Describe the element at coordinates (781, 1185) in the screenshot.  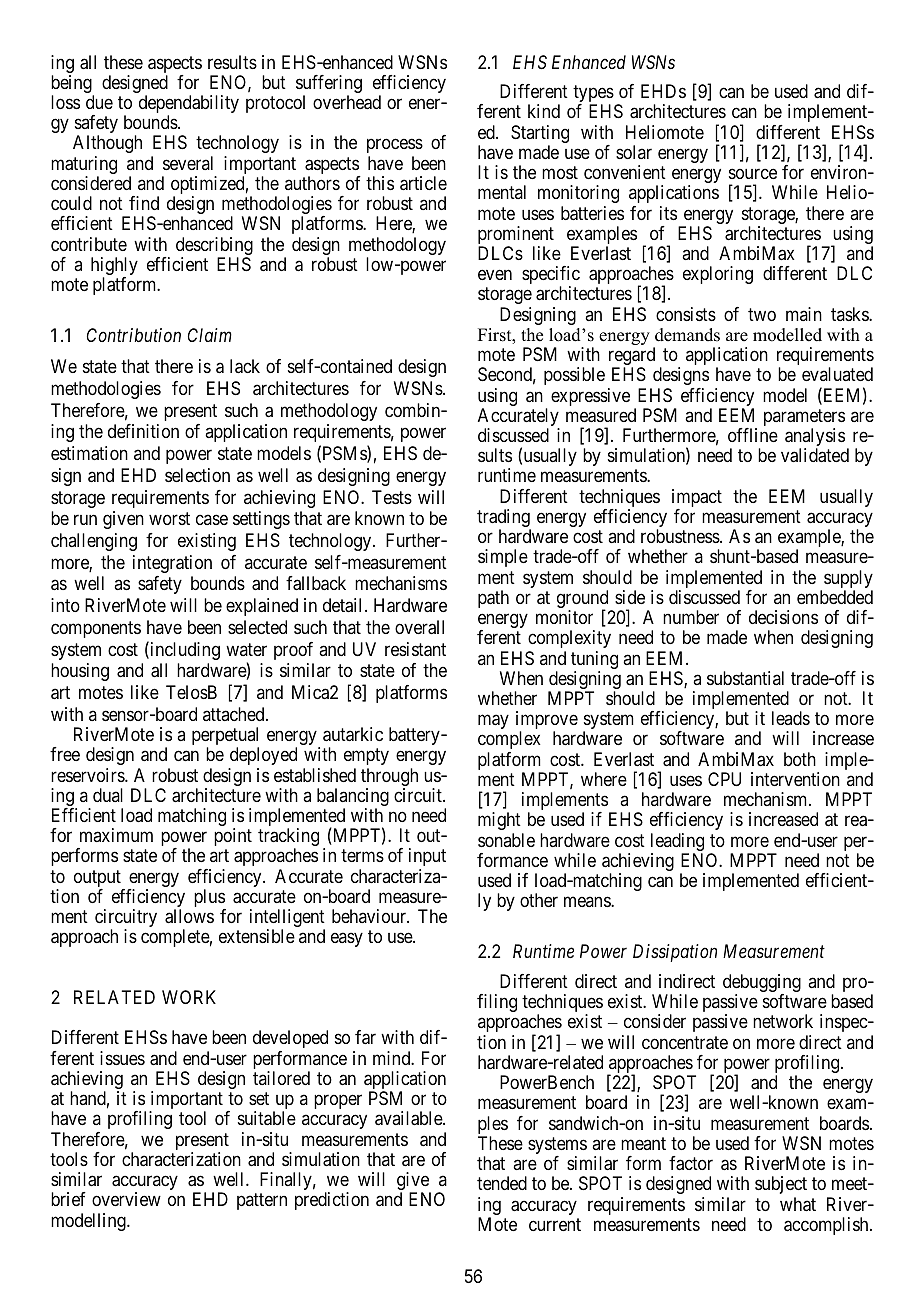
I see `subject` at that location.
